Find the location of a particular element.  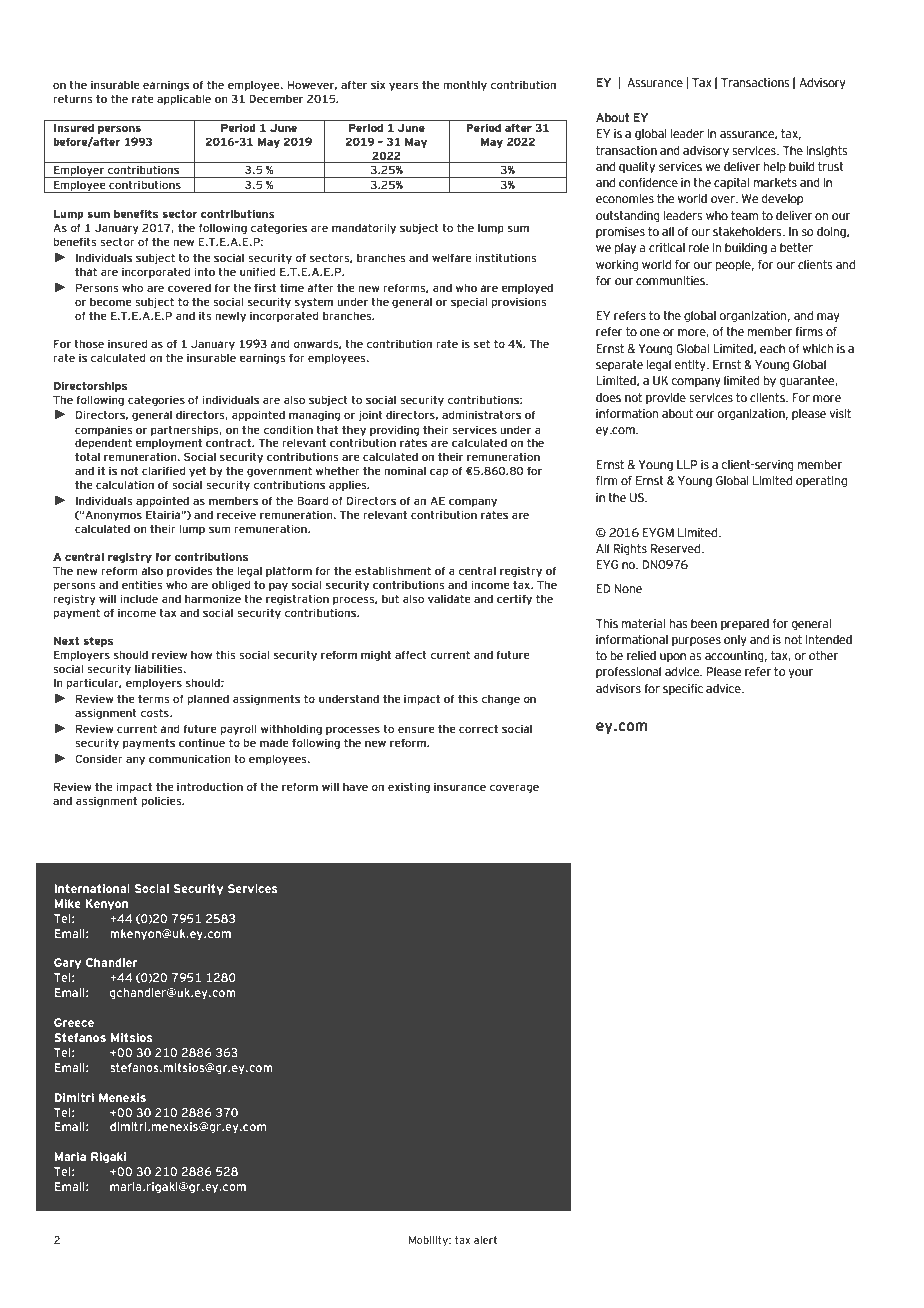

policies is located at coordinates (162, 801).
